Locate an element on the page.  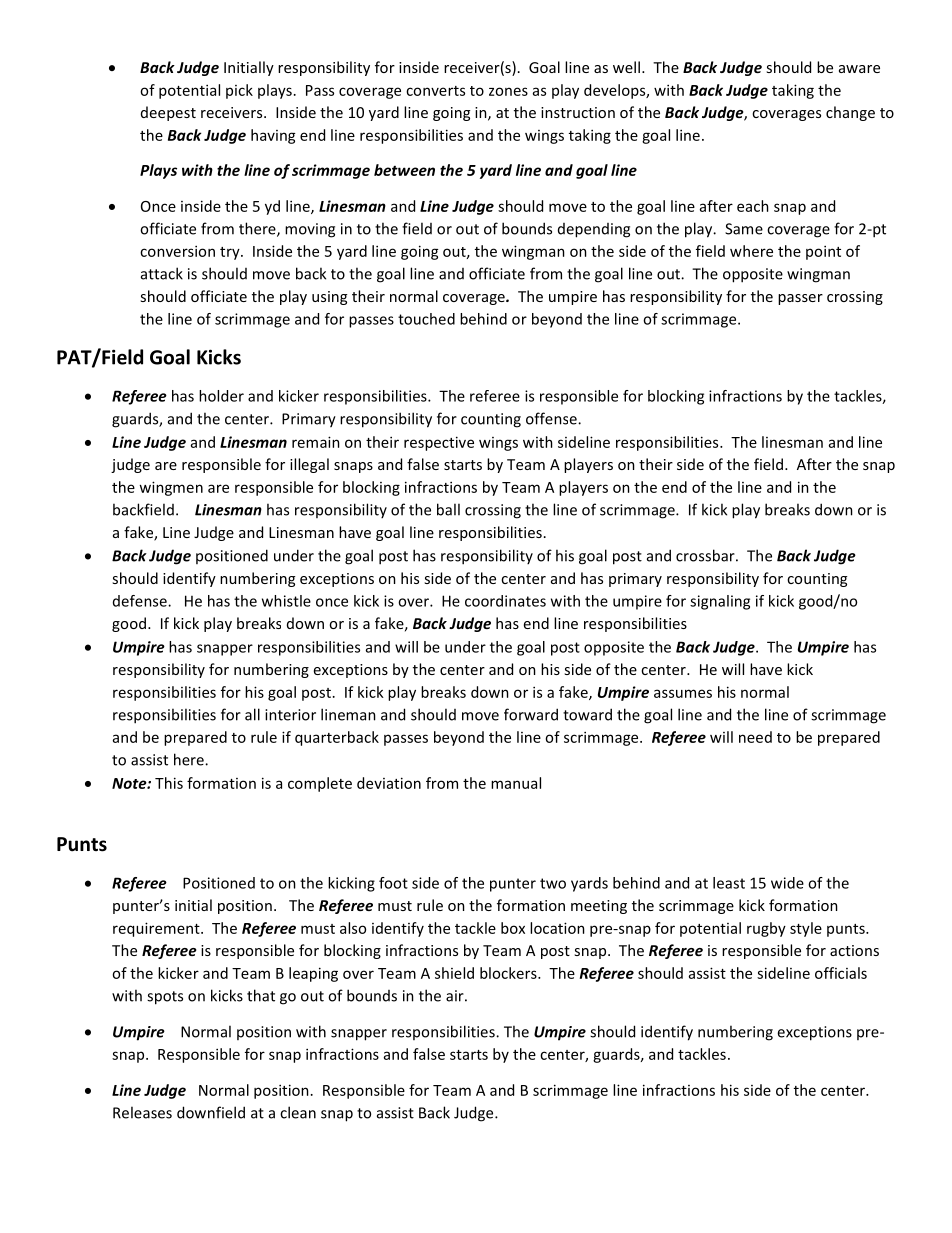
touched is located at coordinates (426, 319).
